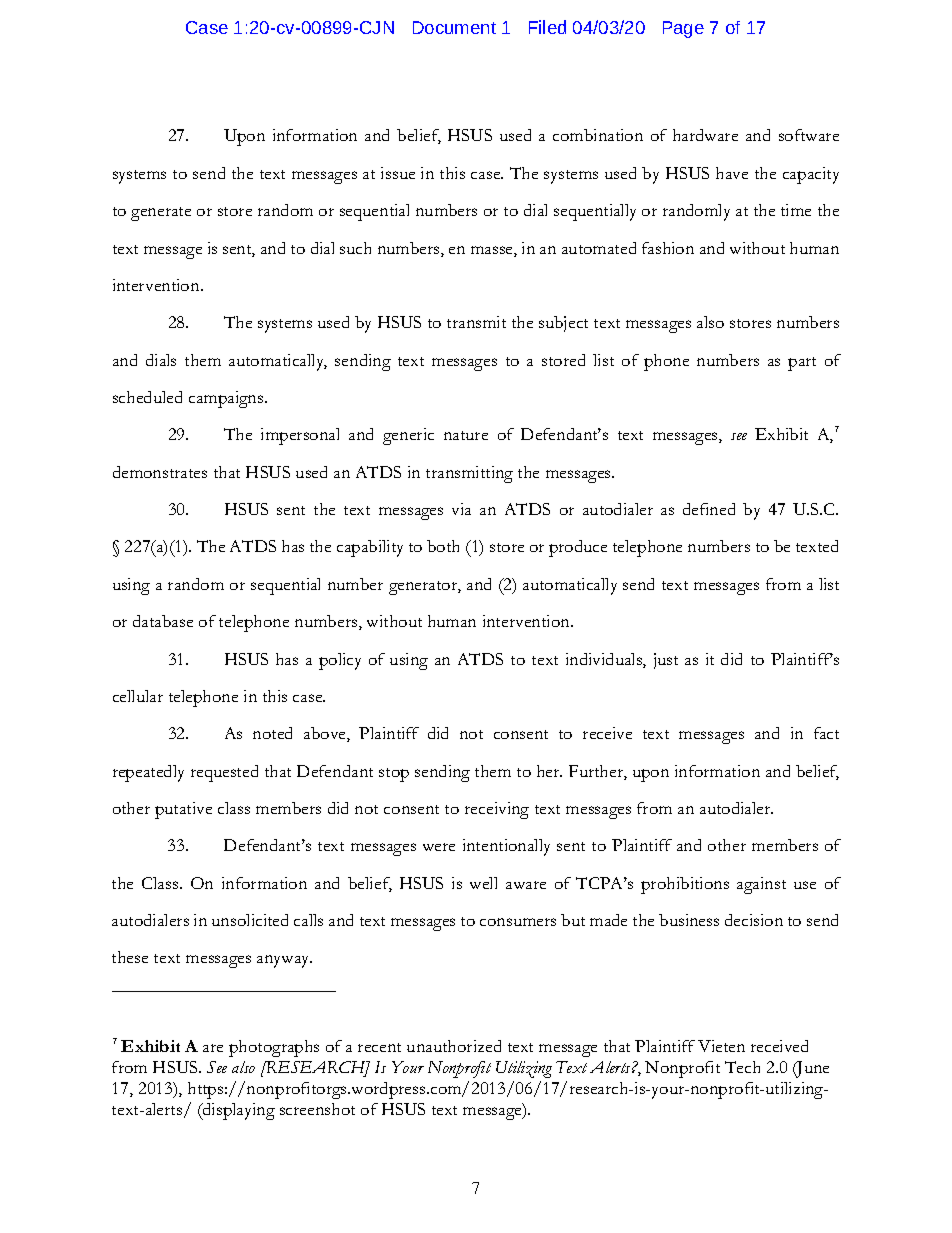 The height and width of the screenshot is (1233, 952). Describe the element at coordinates (443, 546) in the screenshot. I see `both` at that location.
